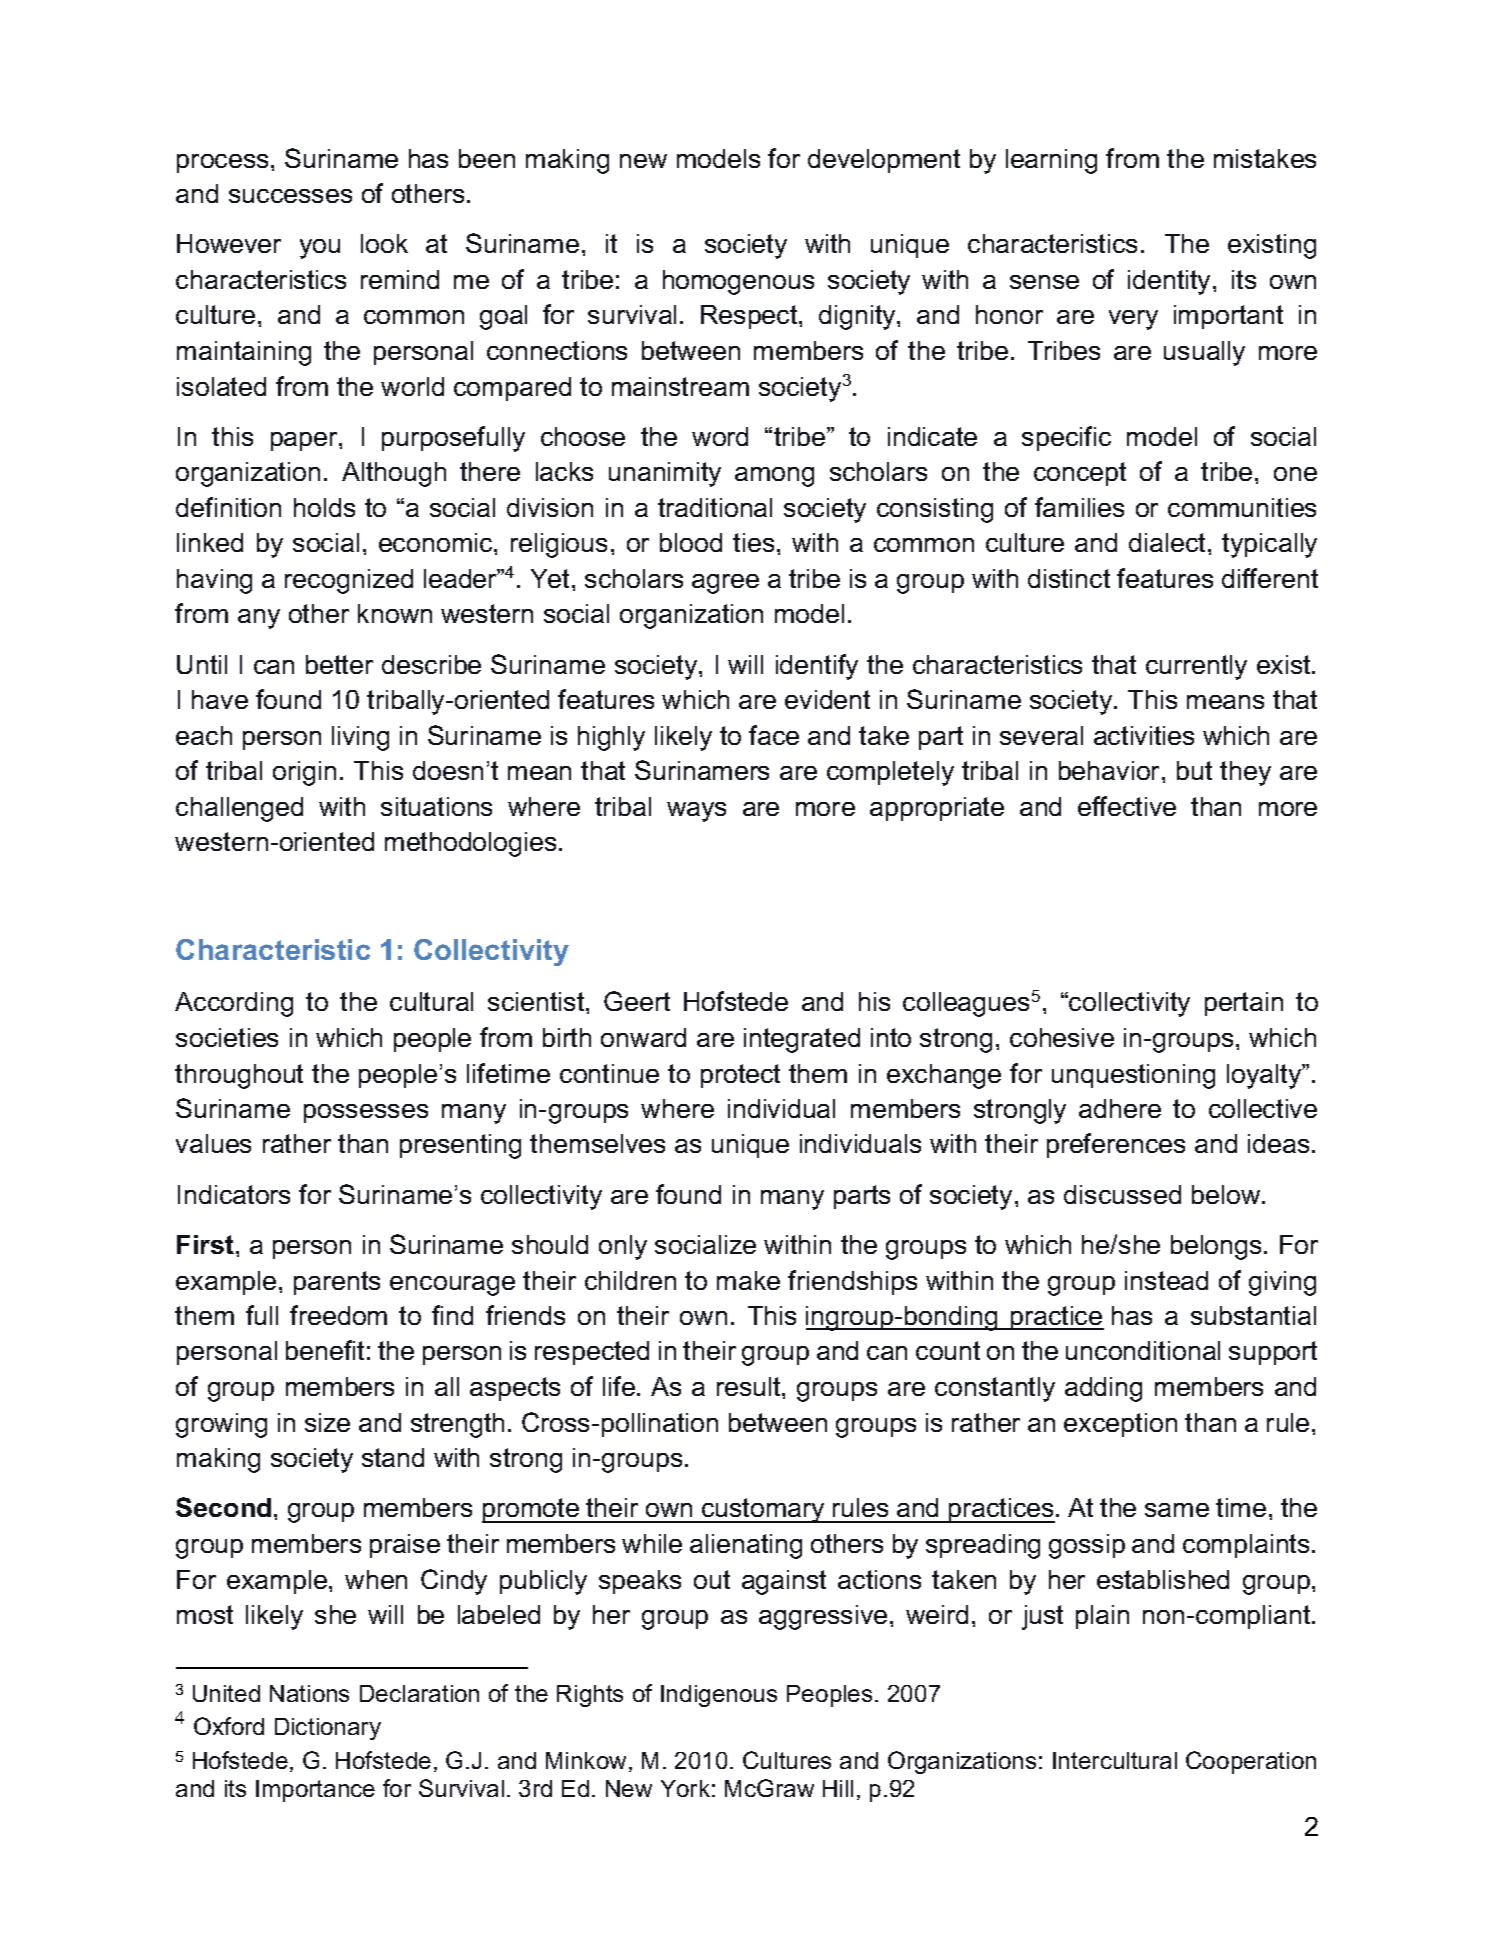 This image has width=1495, height=1935. What do you see at coordinates (338, 1315) in the image?
I see `freedom` at bounding box center [338, 1315].
